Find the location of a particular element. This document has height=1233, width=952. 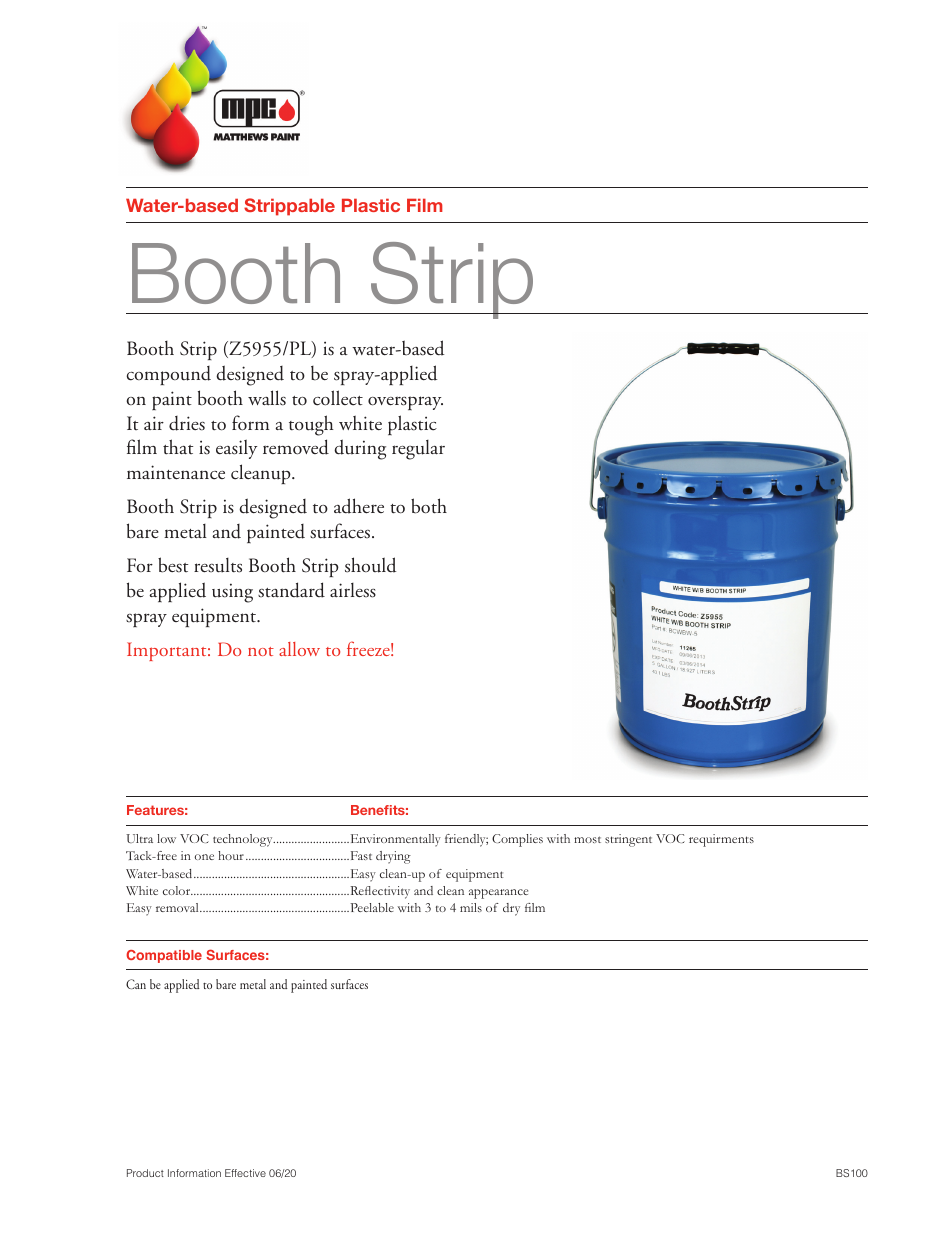

Product is located at coordinates (145, 1173).
